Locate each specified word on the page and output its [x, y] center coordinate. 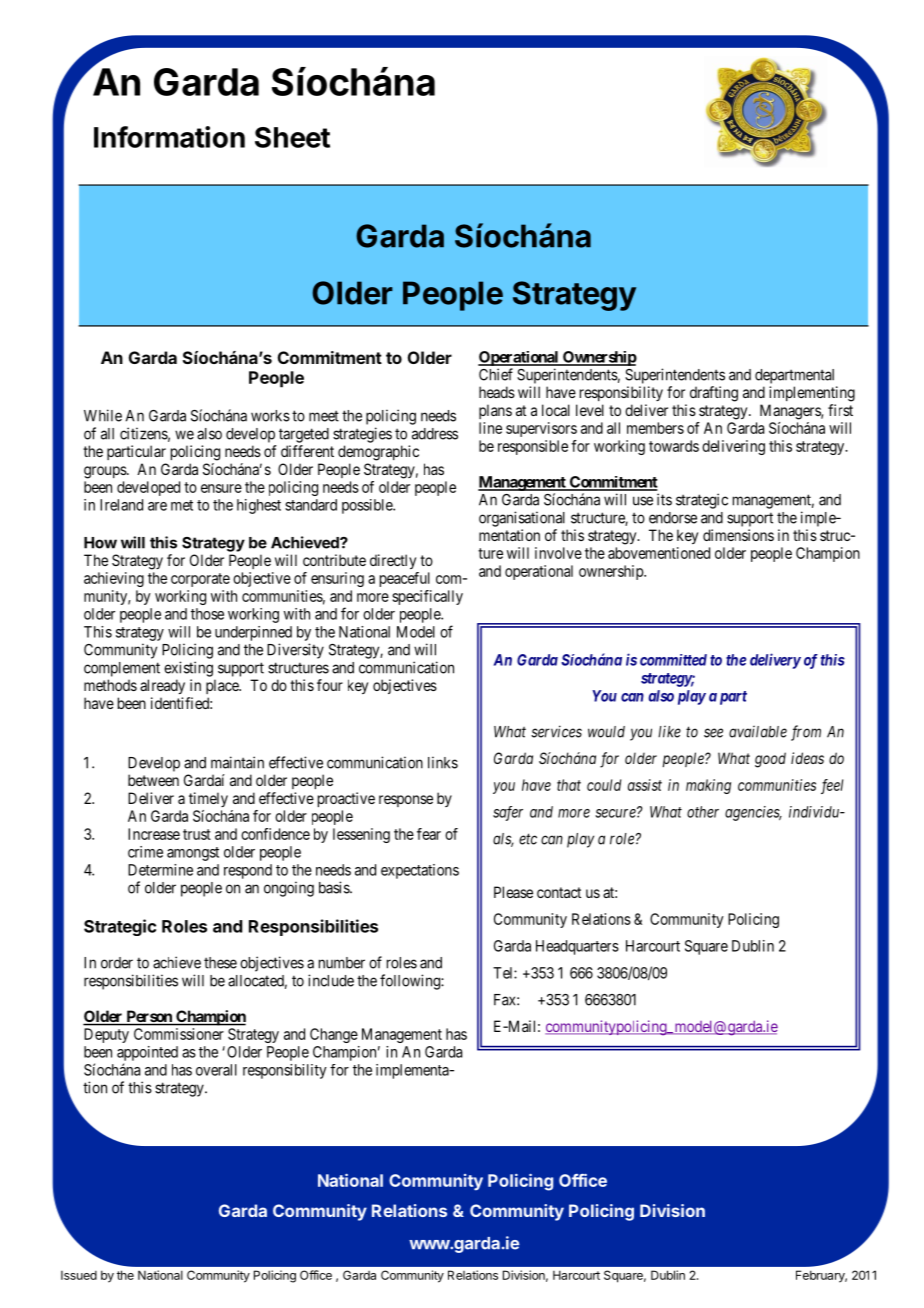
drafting [714, 394]
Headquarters [577, 947]
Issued [79, 1275]
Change [334, 1035]
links [443, 762]
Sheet [292, 137]
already [162, 686]
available [758, 731]
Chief [496, 374]
